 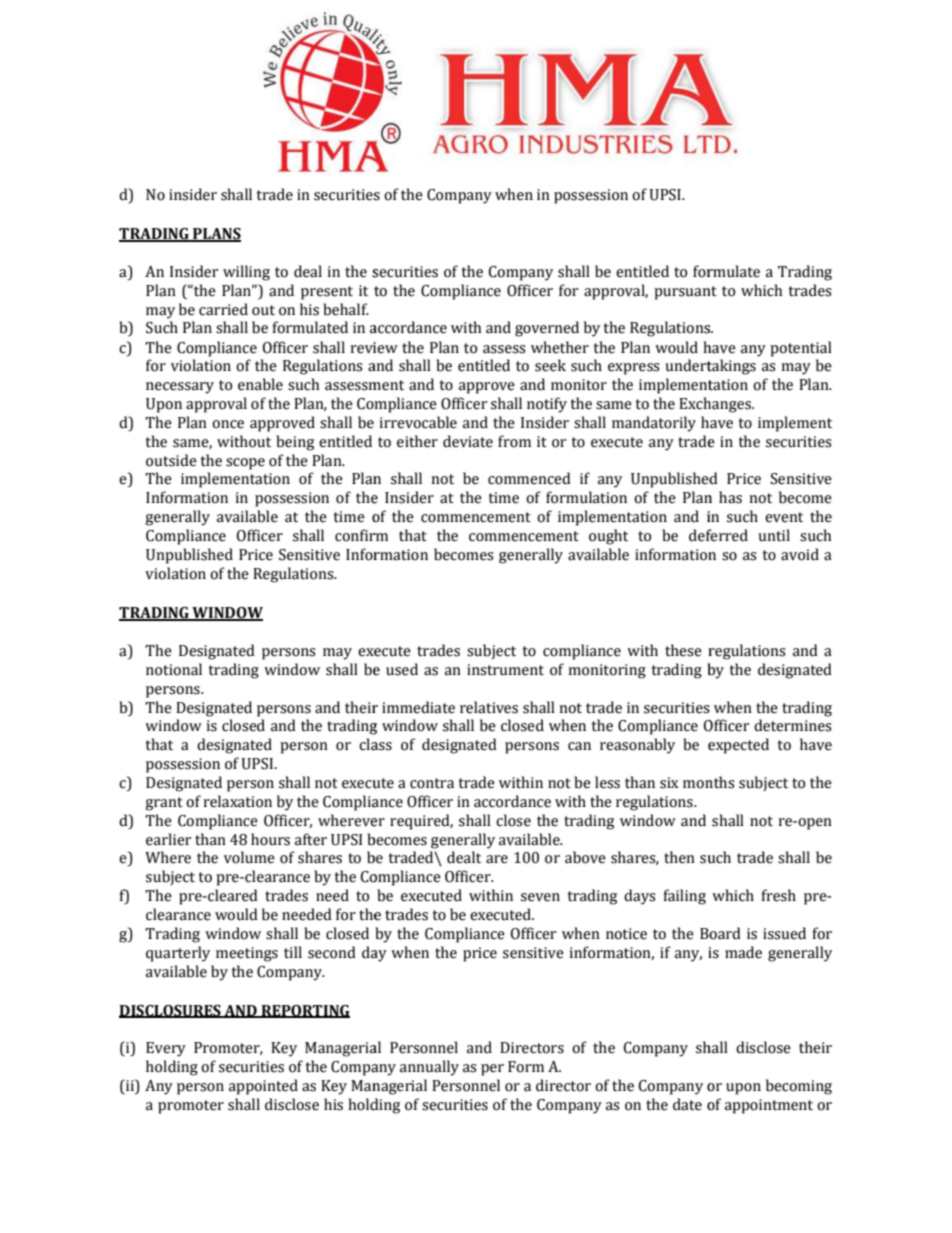 What do you see at coordinates (346, 309) in the screenshot?
I see `behalf` at bounding box center [346, 309].
